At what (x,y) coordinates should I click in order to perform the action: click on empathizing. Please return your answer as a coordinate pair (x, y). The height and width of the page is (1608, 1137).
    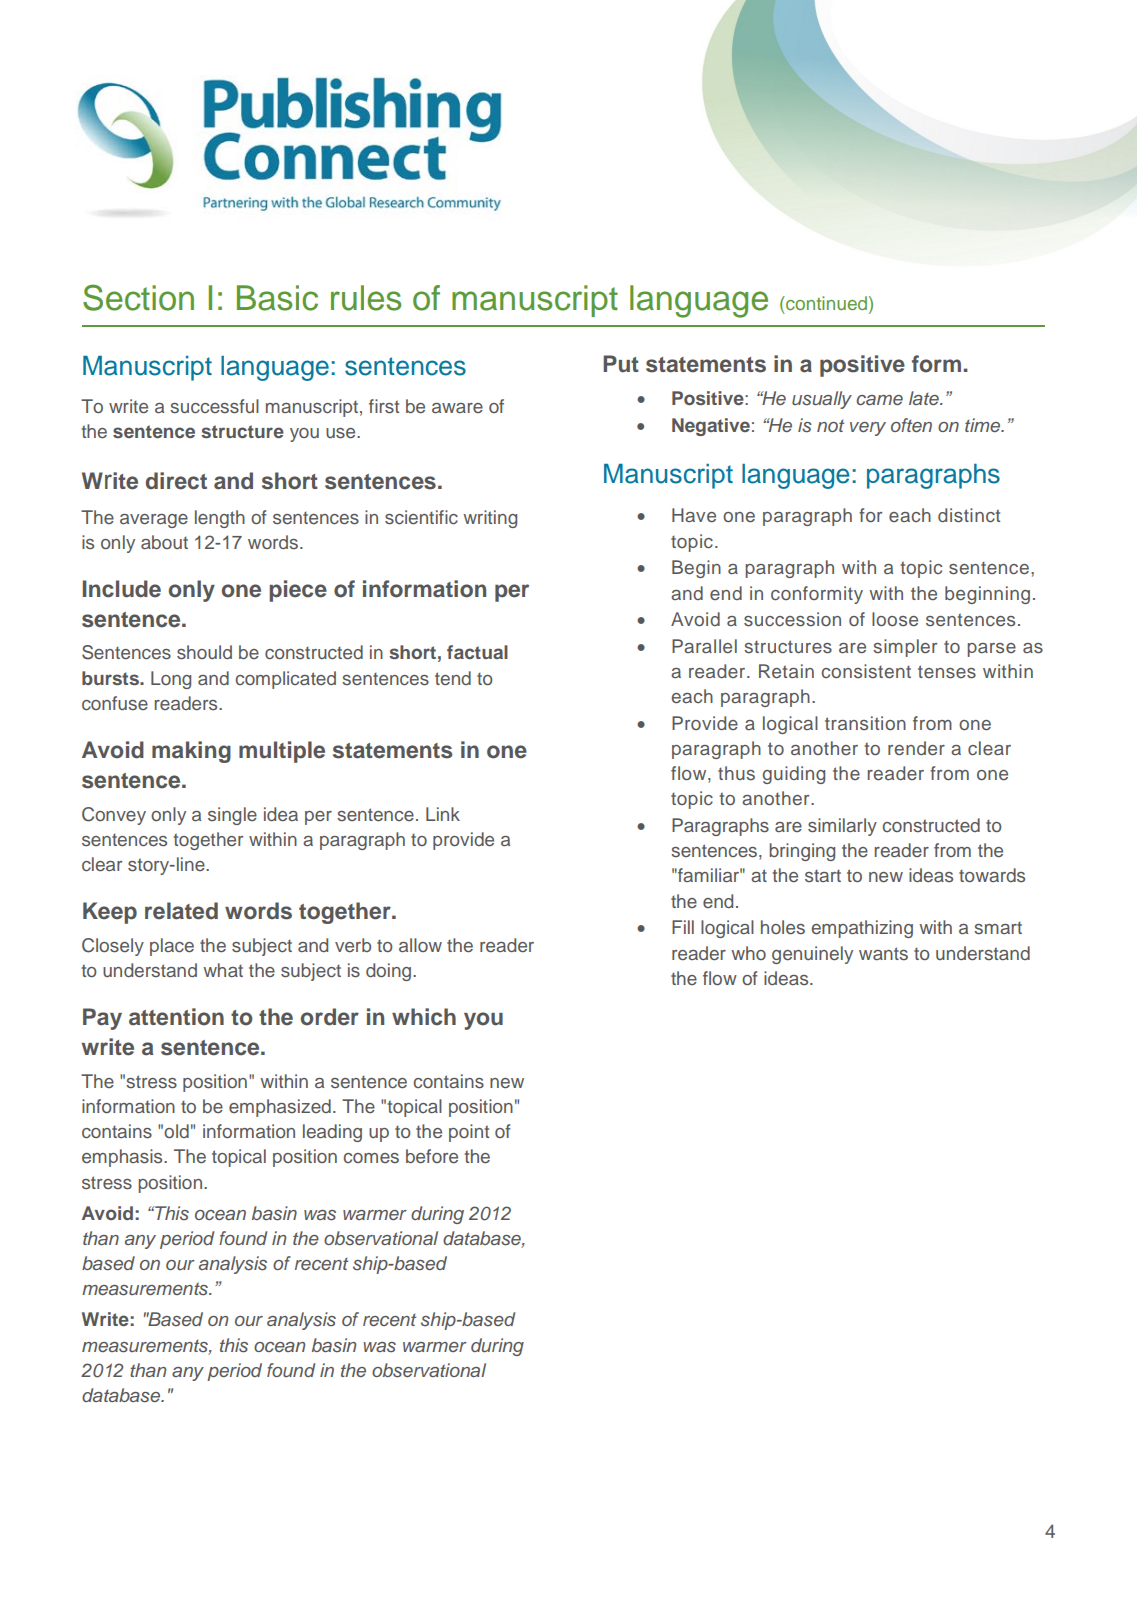
    Looking at the image, I should click on (862, 929).
